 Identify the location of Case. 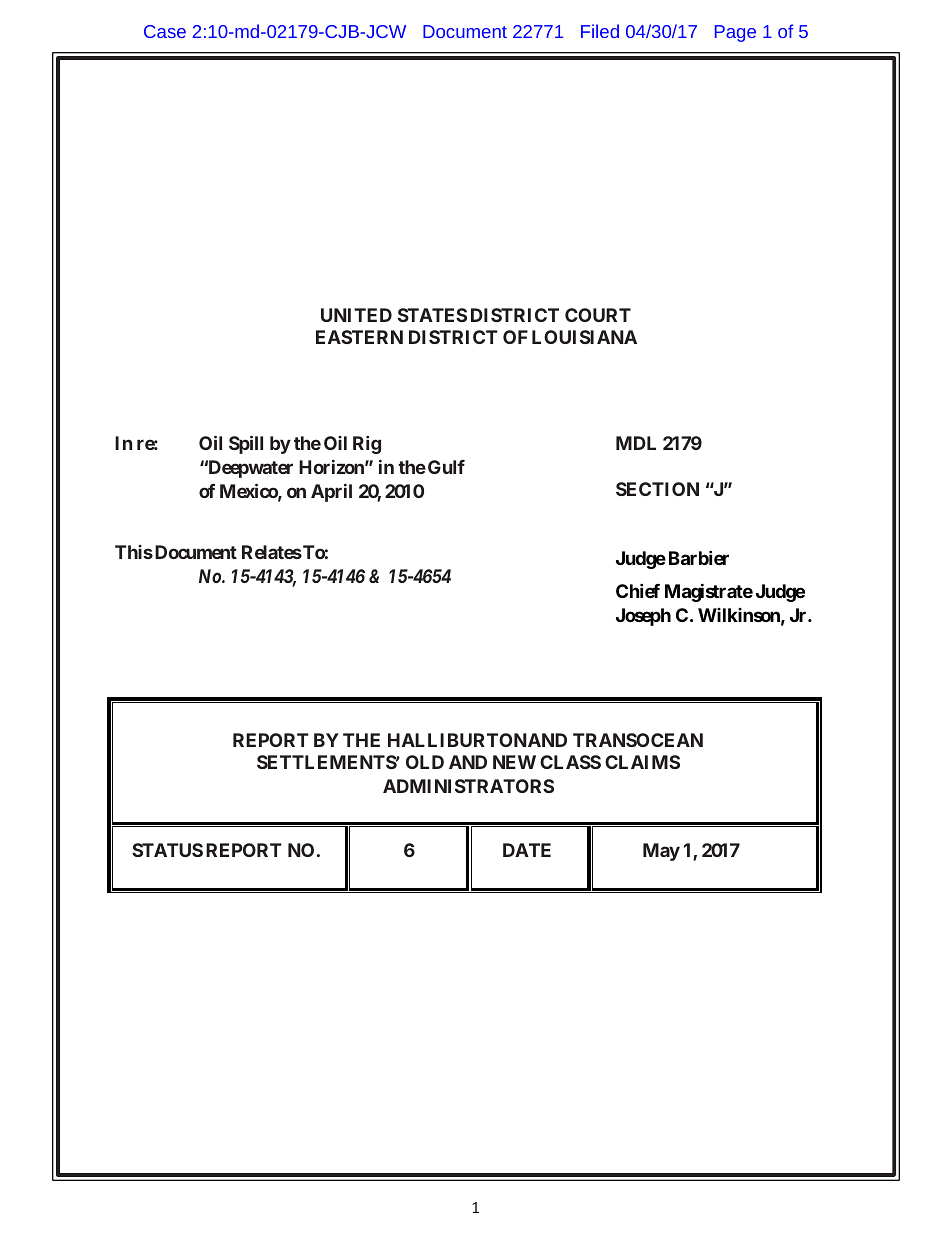
(165, 31).
